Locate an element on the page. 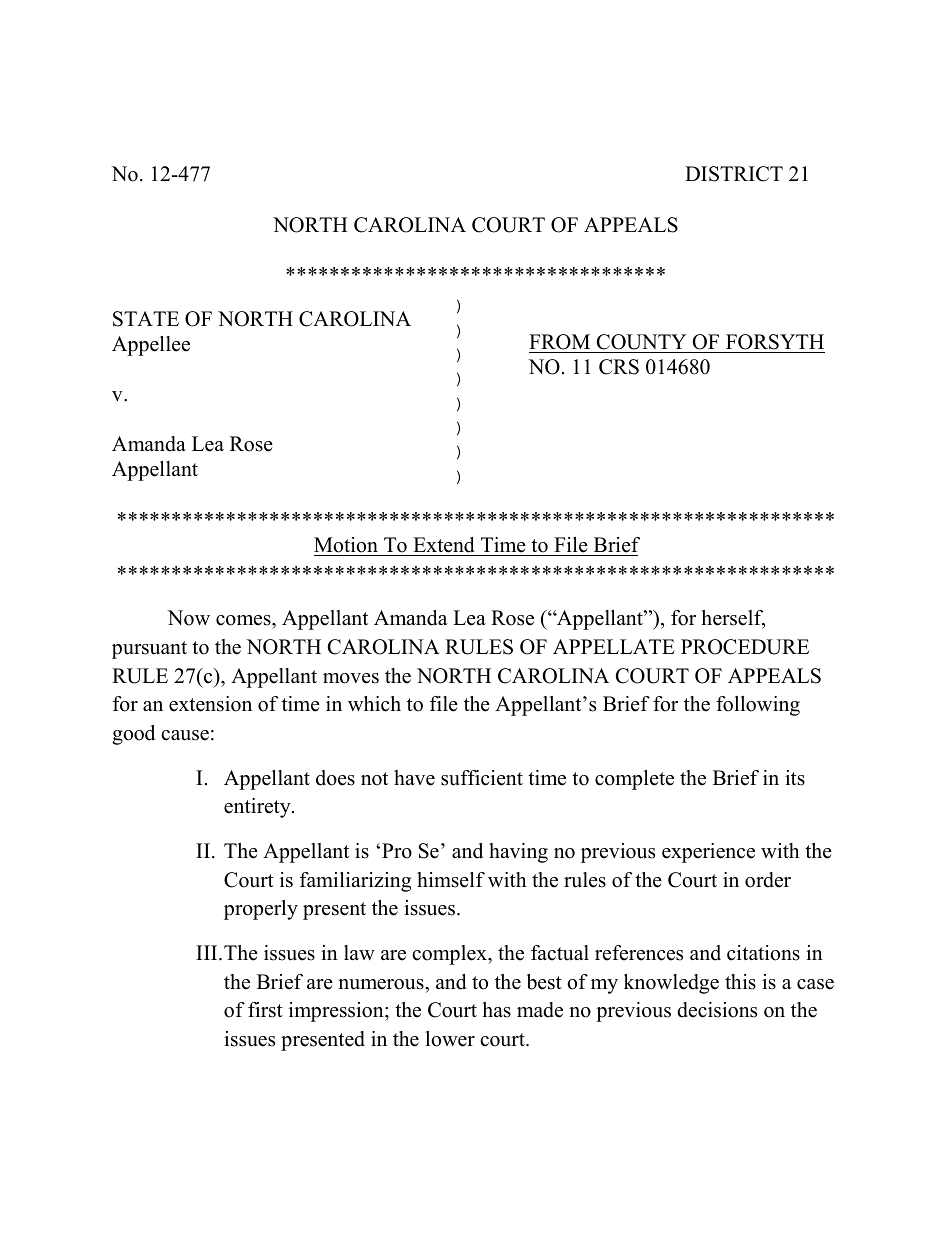 Image resolution: width=952 pixels, height=1233 pixels. sufficient is located at coordinates (482, 778).
